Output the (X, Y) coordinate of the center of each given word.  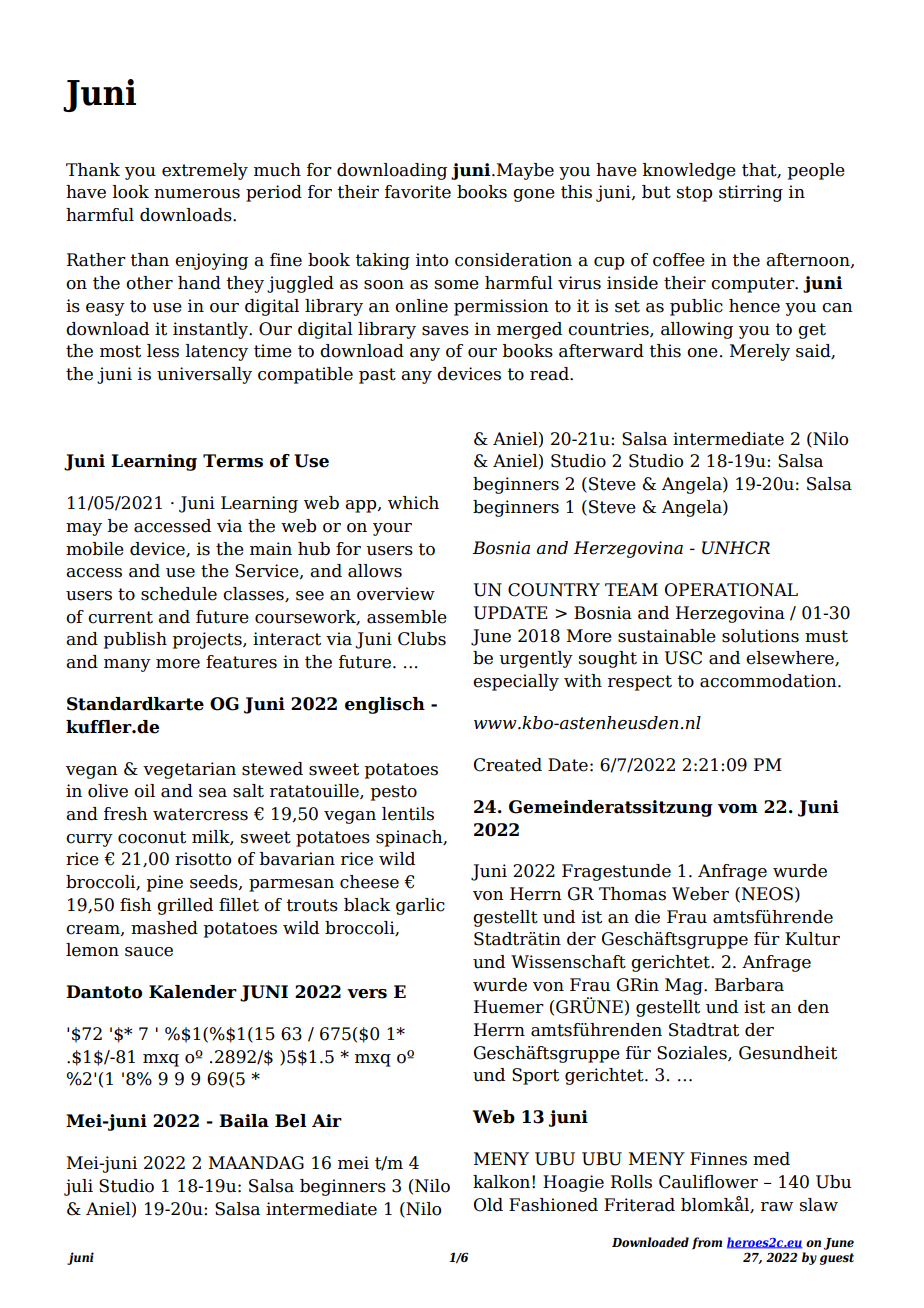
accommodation (769, 681)
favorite (418, 192)
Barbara (749, 985)
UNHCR (736, 548)
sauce (149, 952)
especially (516, 682)
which (413, 503)
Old (488, 1205)
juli (78, 1187)
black (367, 905)
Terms (233, 461)
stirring (751, 193)
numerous (197, 194)
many (127, 665)
